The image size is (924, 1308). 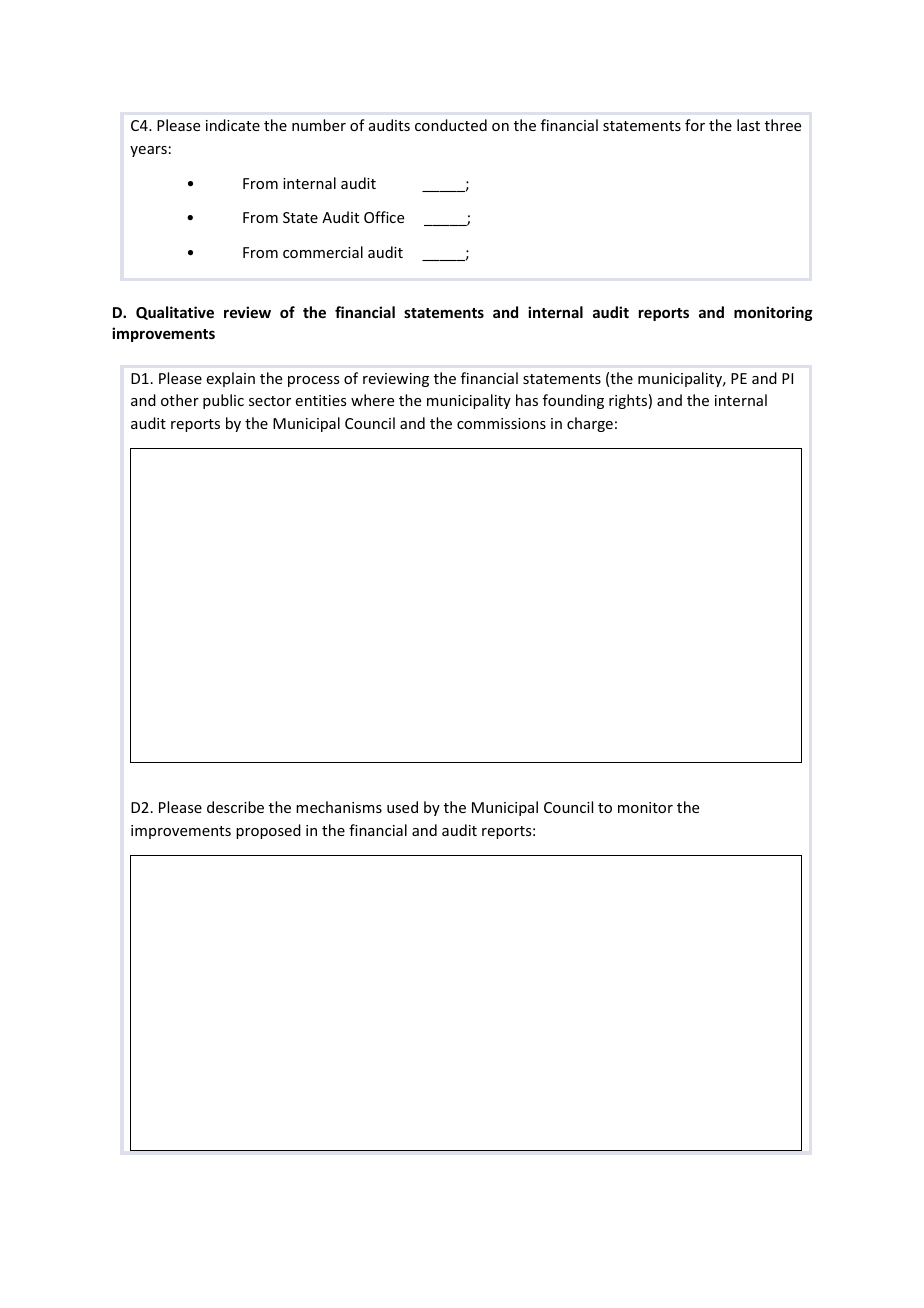 What do you see at coordinates (268, 831) in the page?
I see `proposed` at bounding box center [268, 831].
